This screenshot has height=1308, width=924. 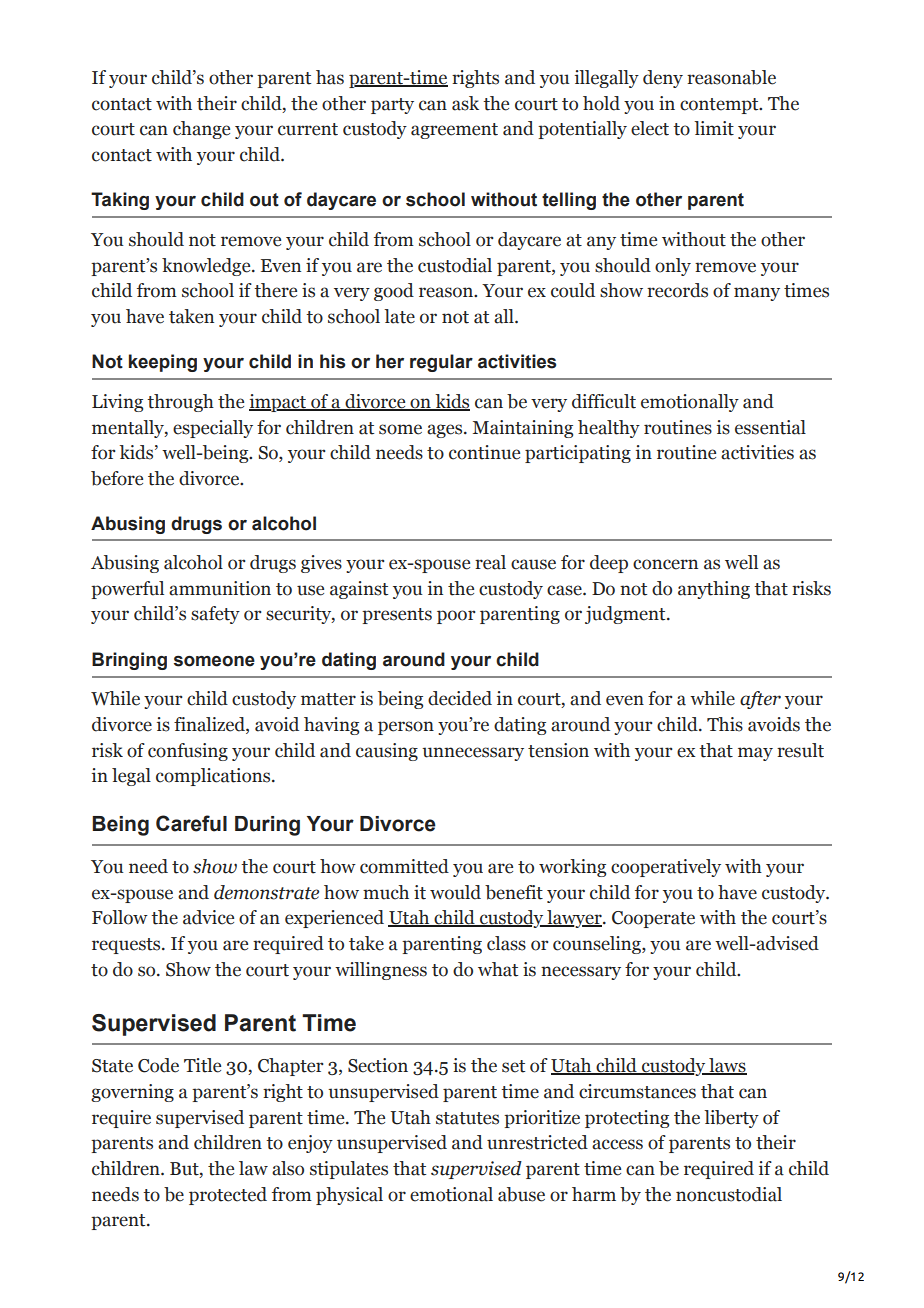 I want to click on committed, so click(x=404, y=866).
